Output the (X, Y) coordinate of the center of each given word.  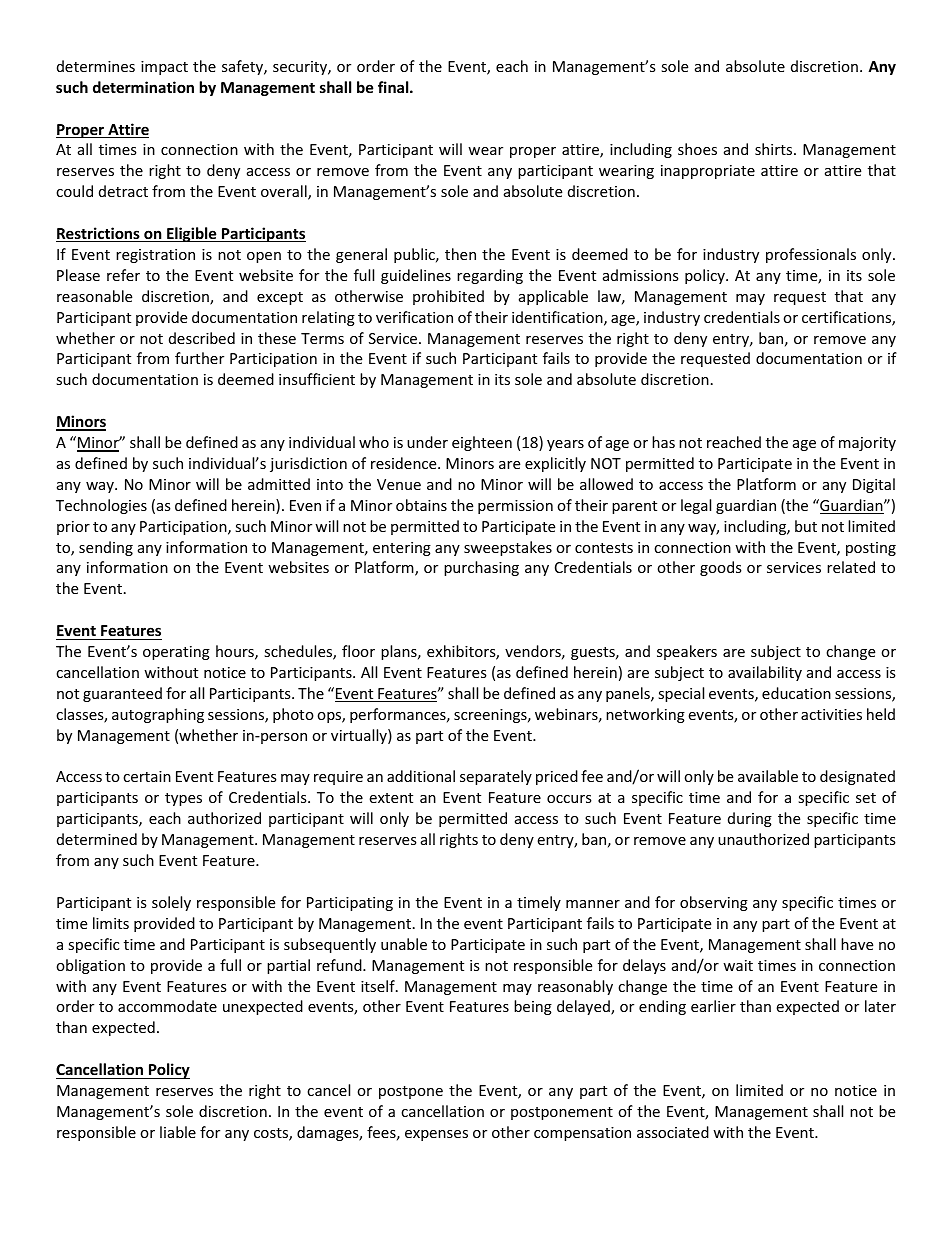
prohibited (448, 297)
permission (515, 507)
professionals (811, 255)
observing (714, 903)
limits (111, 923)
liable (178, 1132)
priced (557, 777)
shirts (775, 149)
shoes (697, 149)
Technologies (101, 506)
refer (123, 275)
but (806, 526)
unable (404, 944)
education (796, 693)
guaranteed (122, 694)
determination (143, 87)
